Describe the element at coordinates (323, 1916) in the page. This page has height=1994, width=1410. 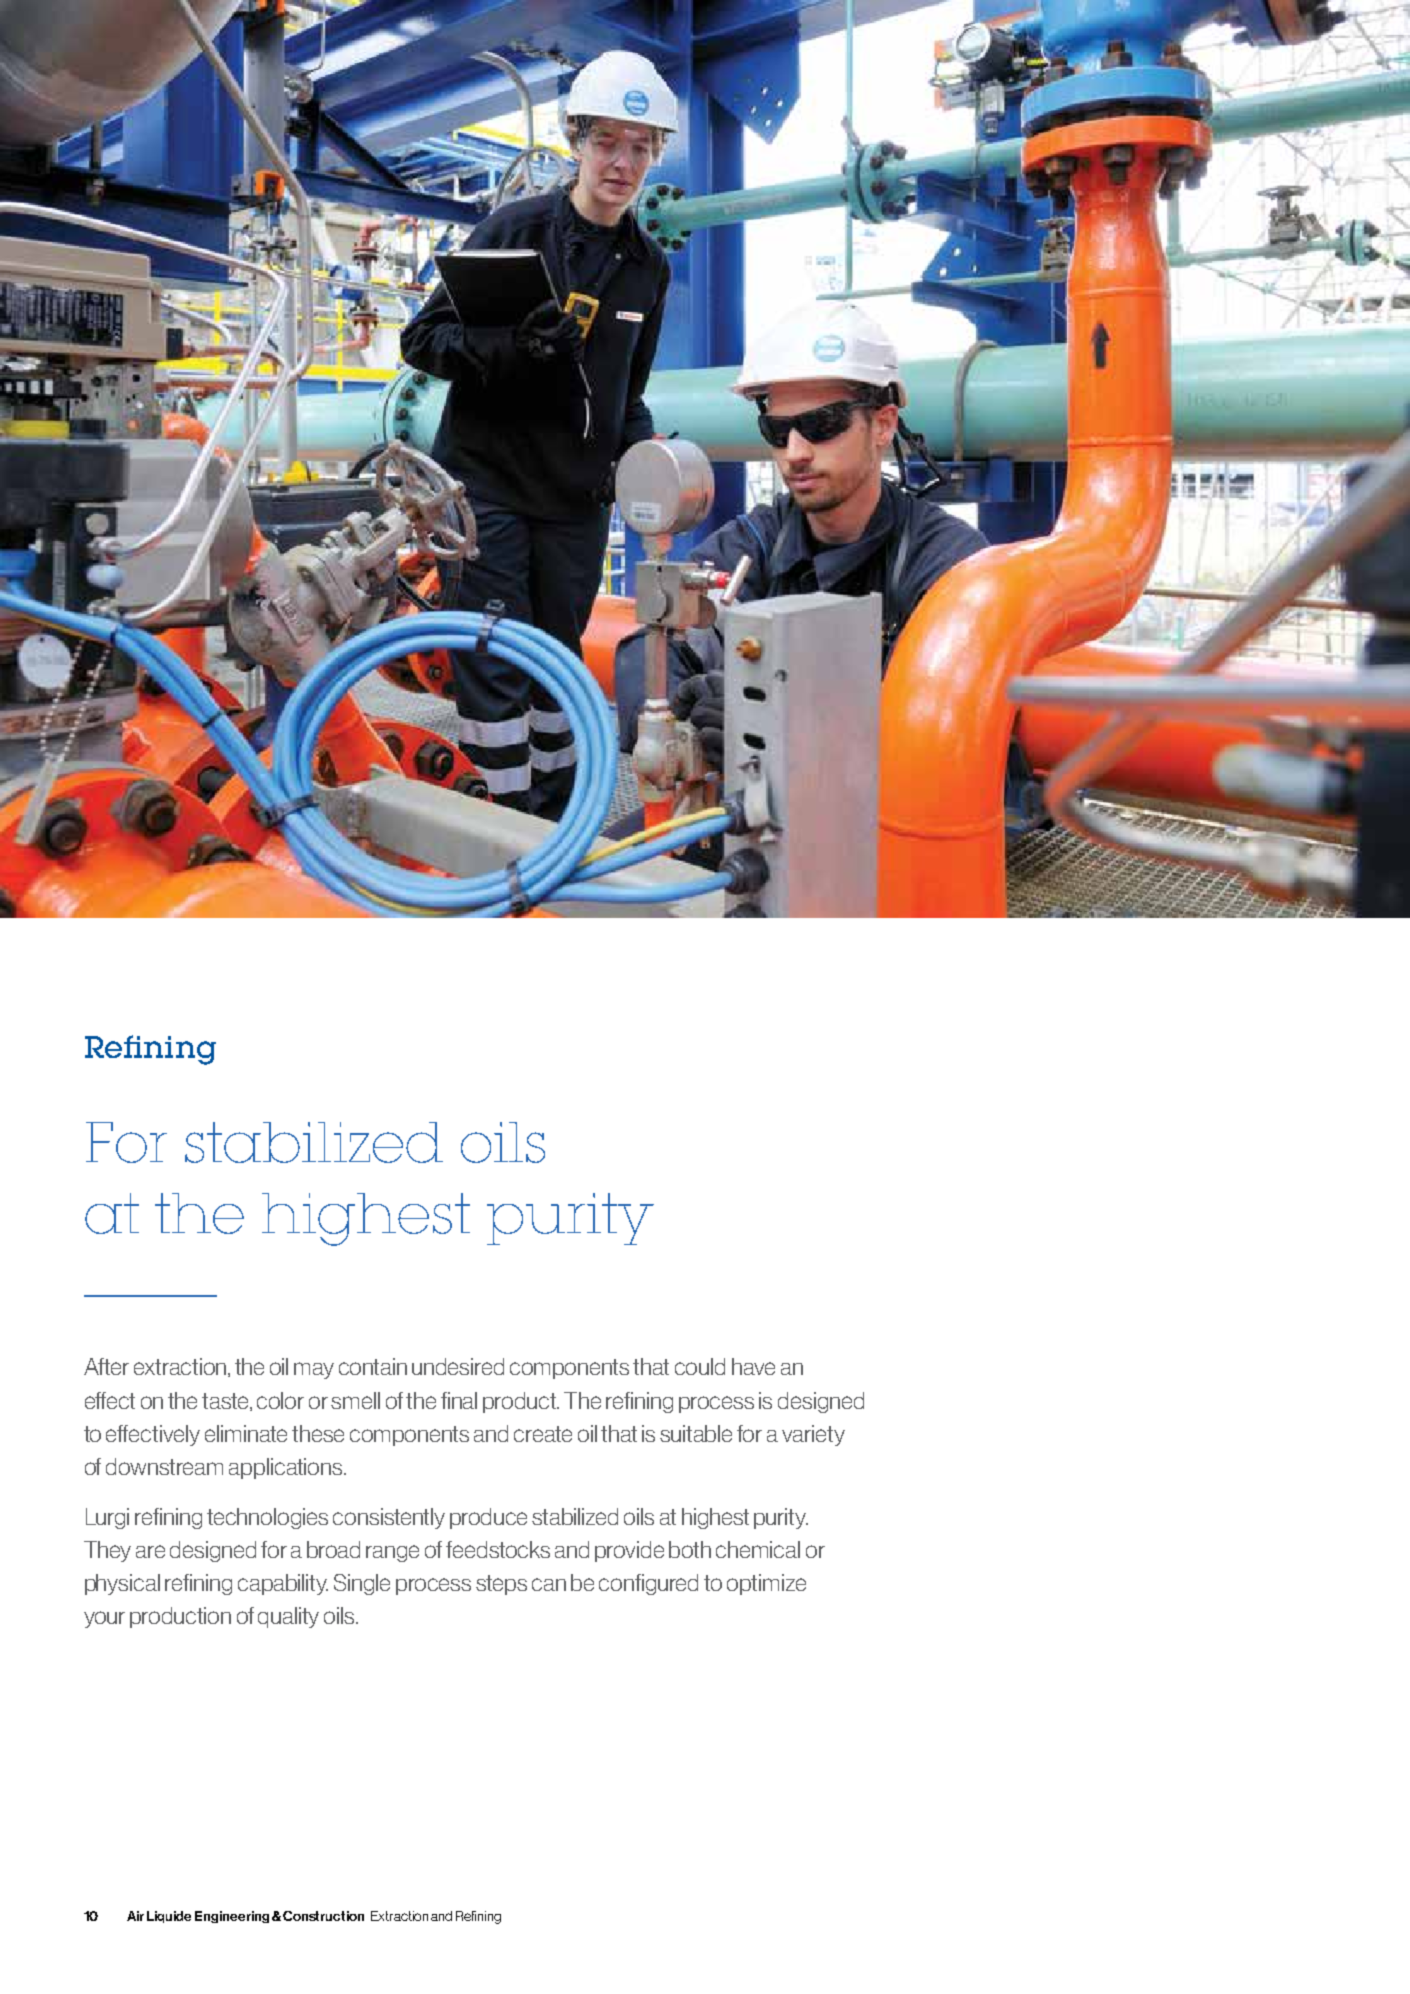
I see `Construction` at that location.
